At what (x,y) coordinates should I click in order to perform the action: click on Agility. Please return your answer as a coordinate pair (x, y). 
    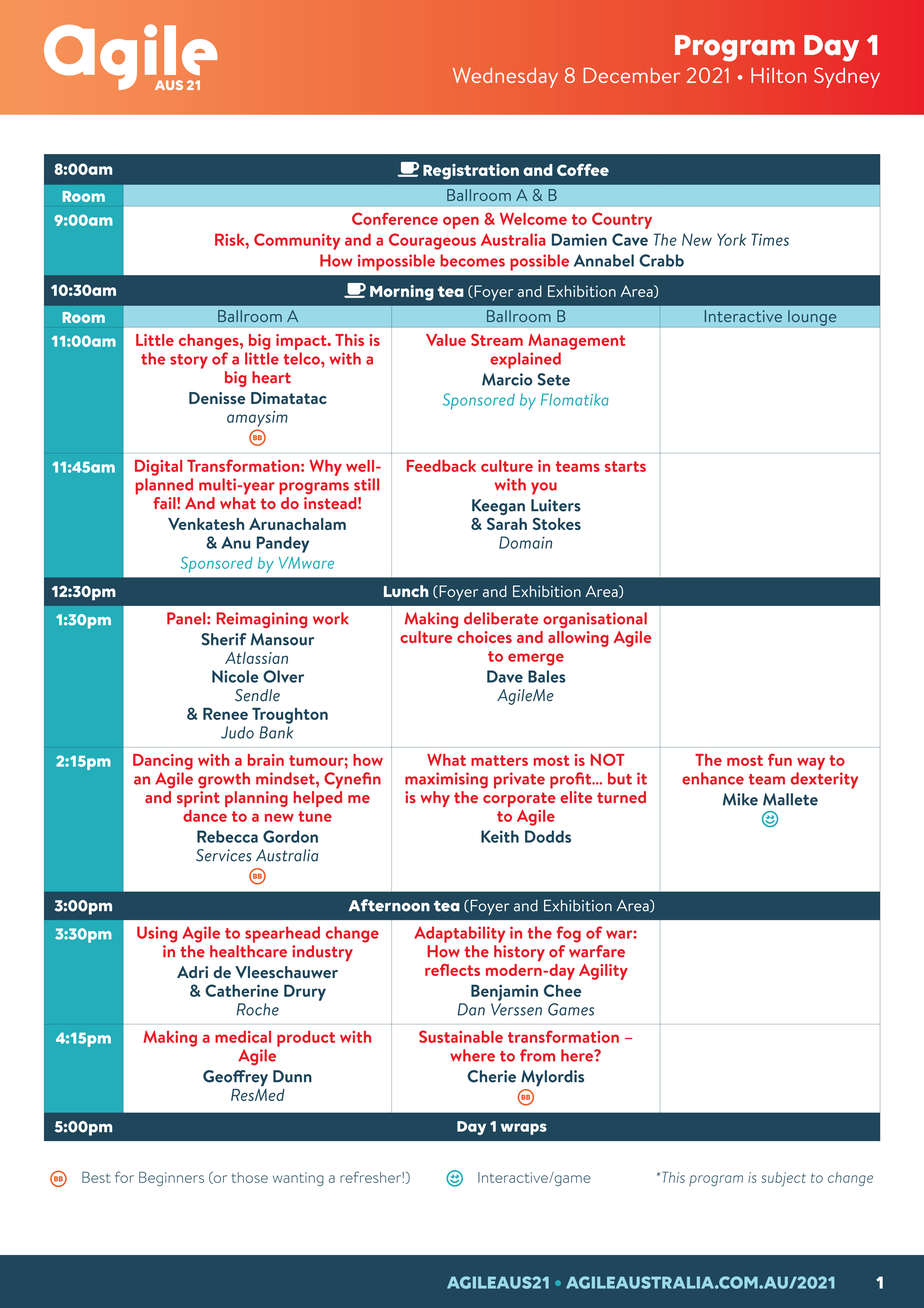
    Looking at the image, I should click on (603, 972).
